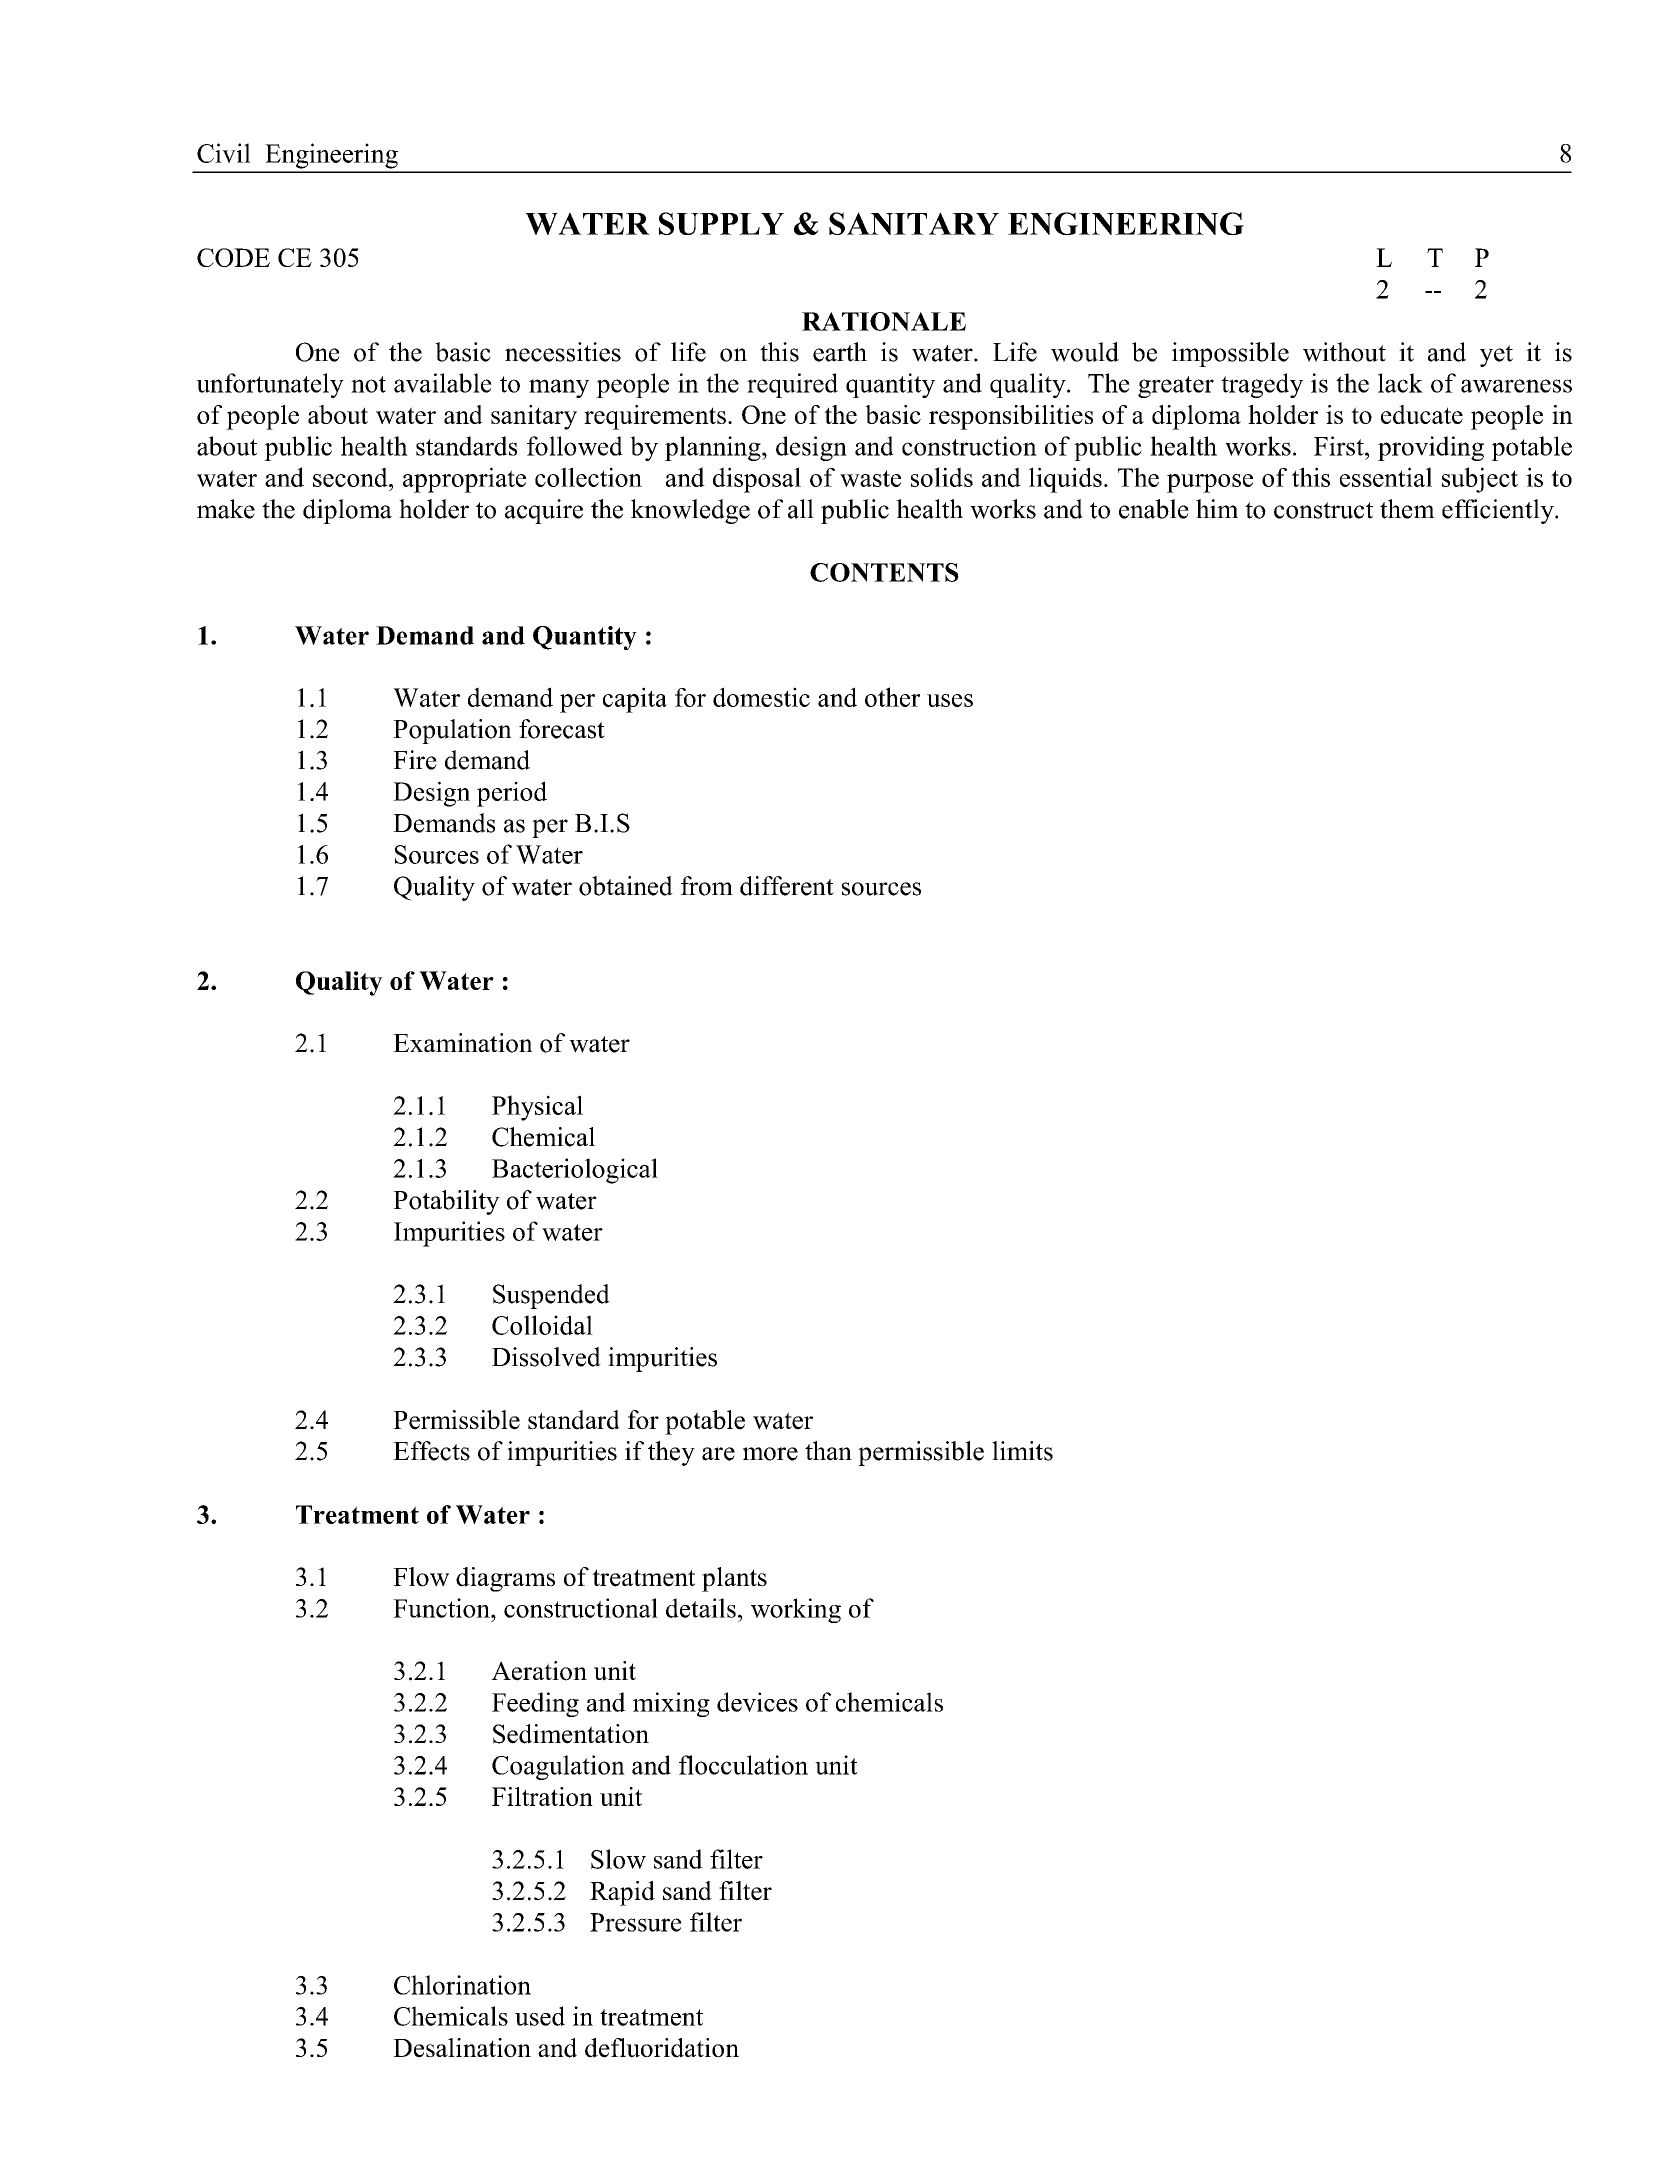 Image resolution: width=1671 pixels, height=2163 pixels. I want to click on Suspended, so click(551, 1296).
